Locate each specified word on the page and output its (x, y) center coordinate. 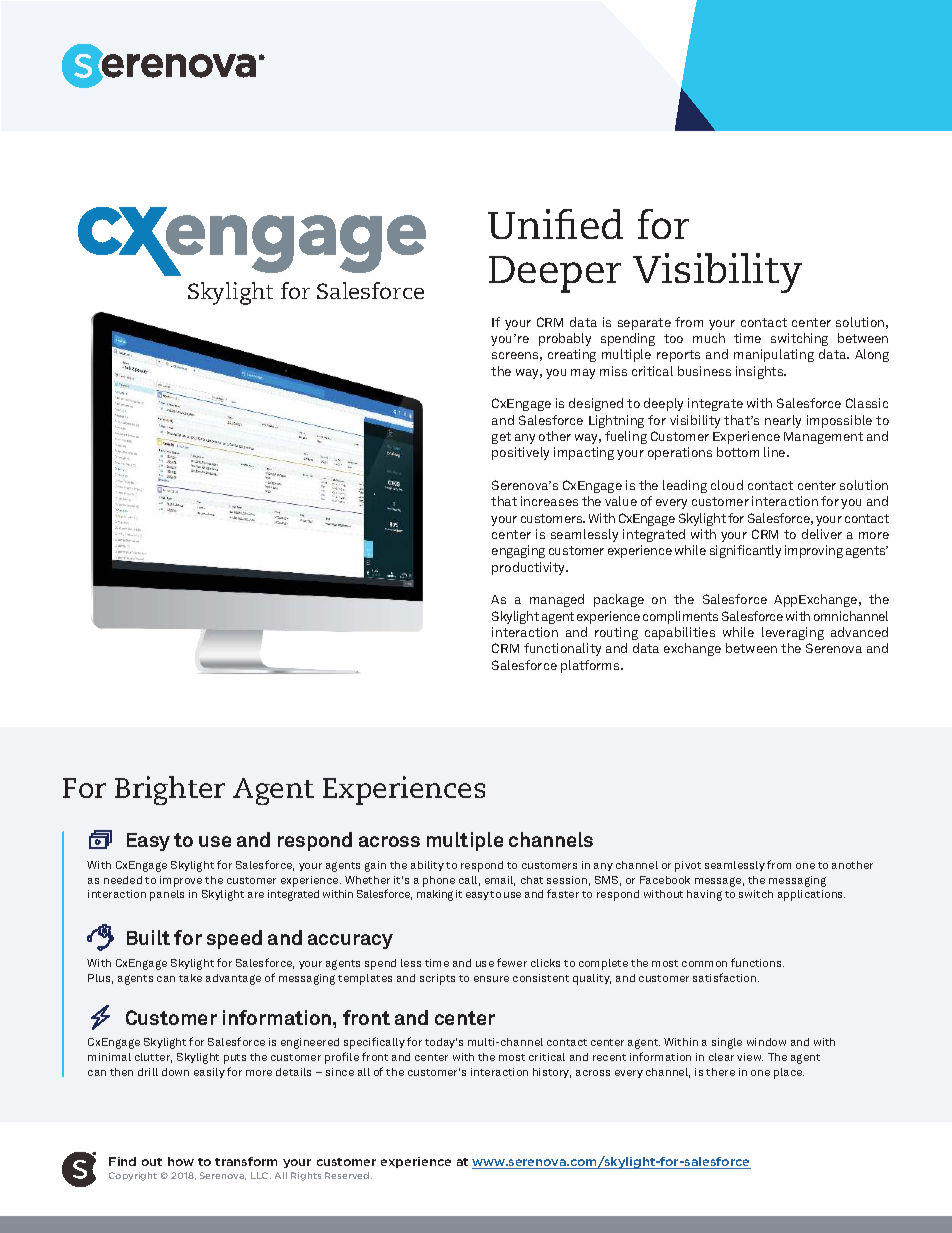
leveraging (793, 633)
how (181, 1161)
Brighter (170, 790)
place (789, 1073)
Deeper (555, 274)
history (552, 1073)
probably (565, 339)
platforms (591, 666)
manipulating (774, 355)
